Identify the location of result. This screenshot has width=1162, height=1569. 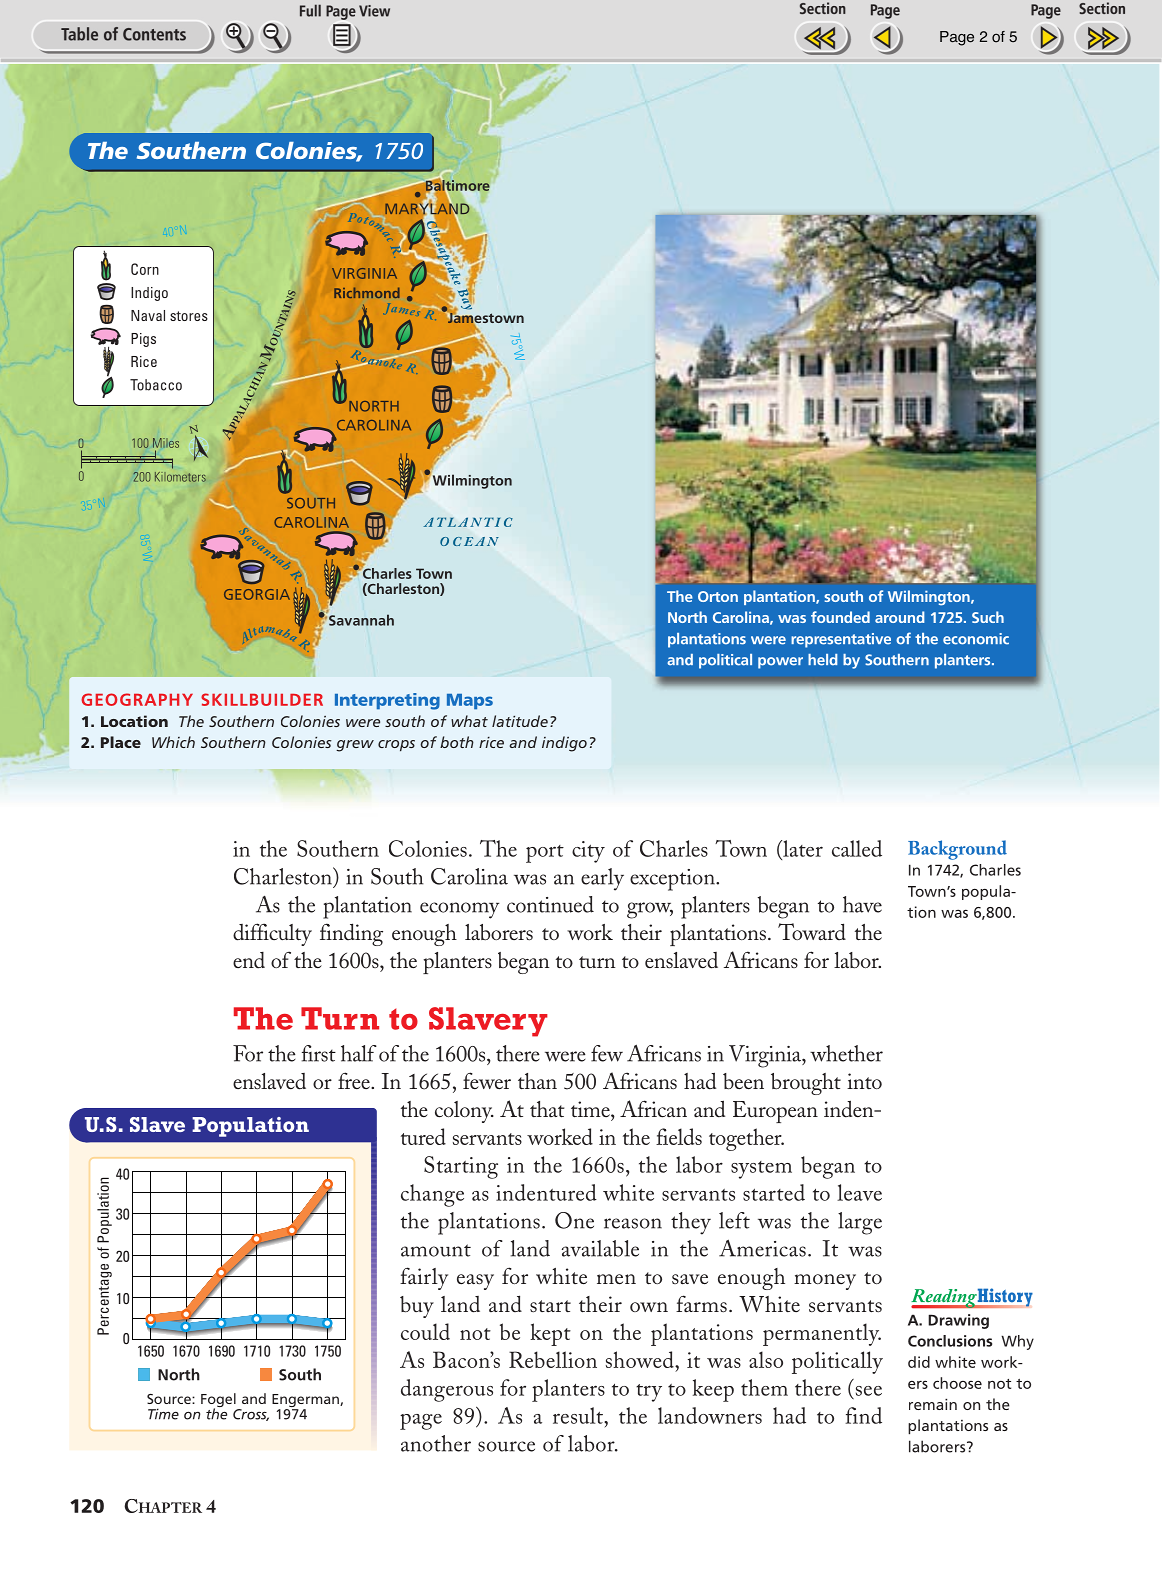
(579, 1415).
